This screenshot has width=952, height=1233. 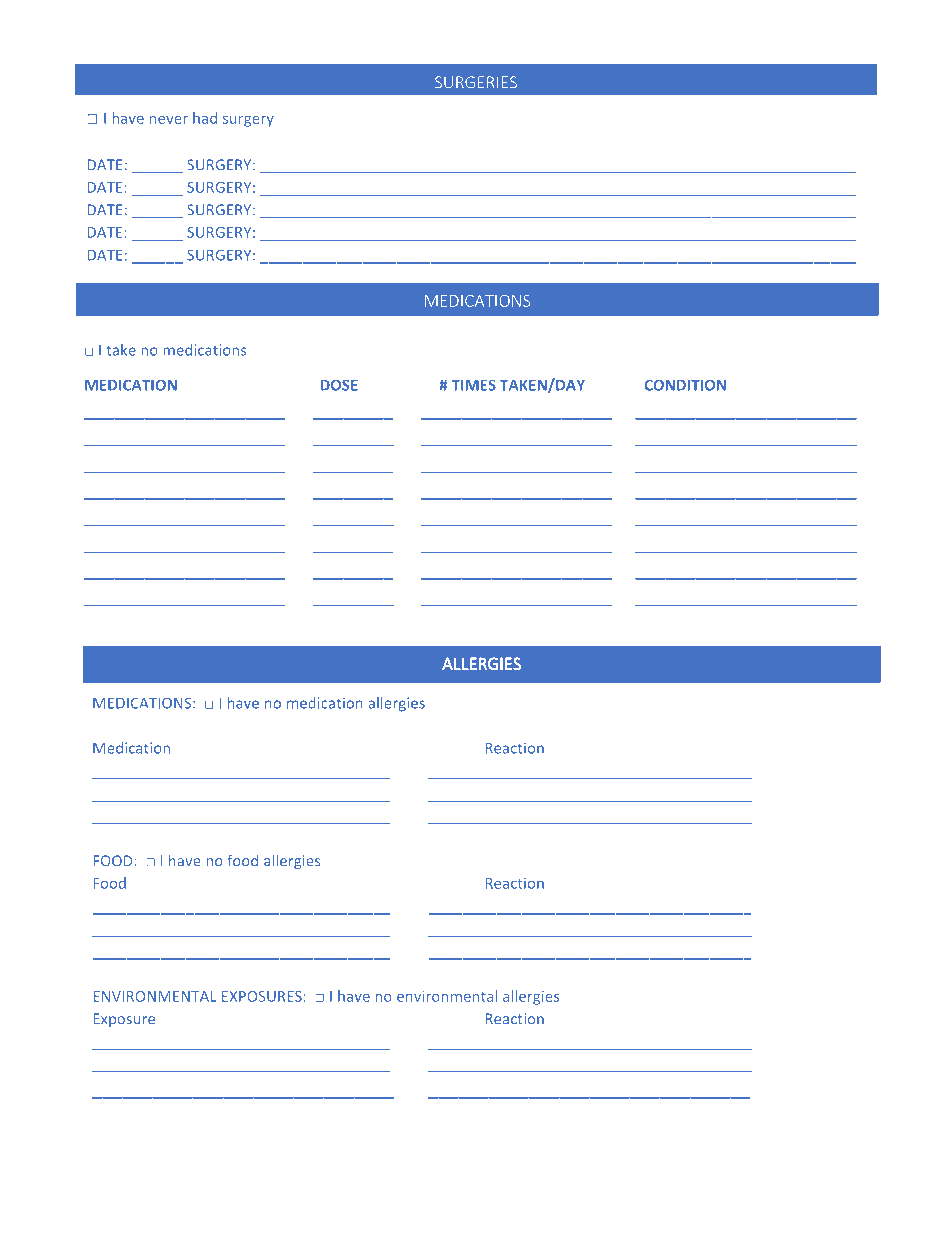 I want to click on DOSE, so click(x=339, y=385).
